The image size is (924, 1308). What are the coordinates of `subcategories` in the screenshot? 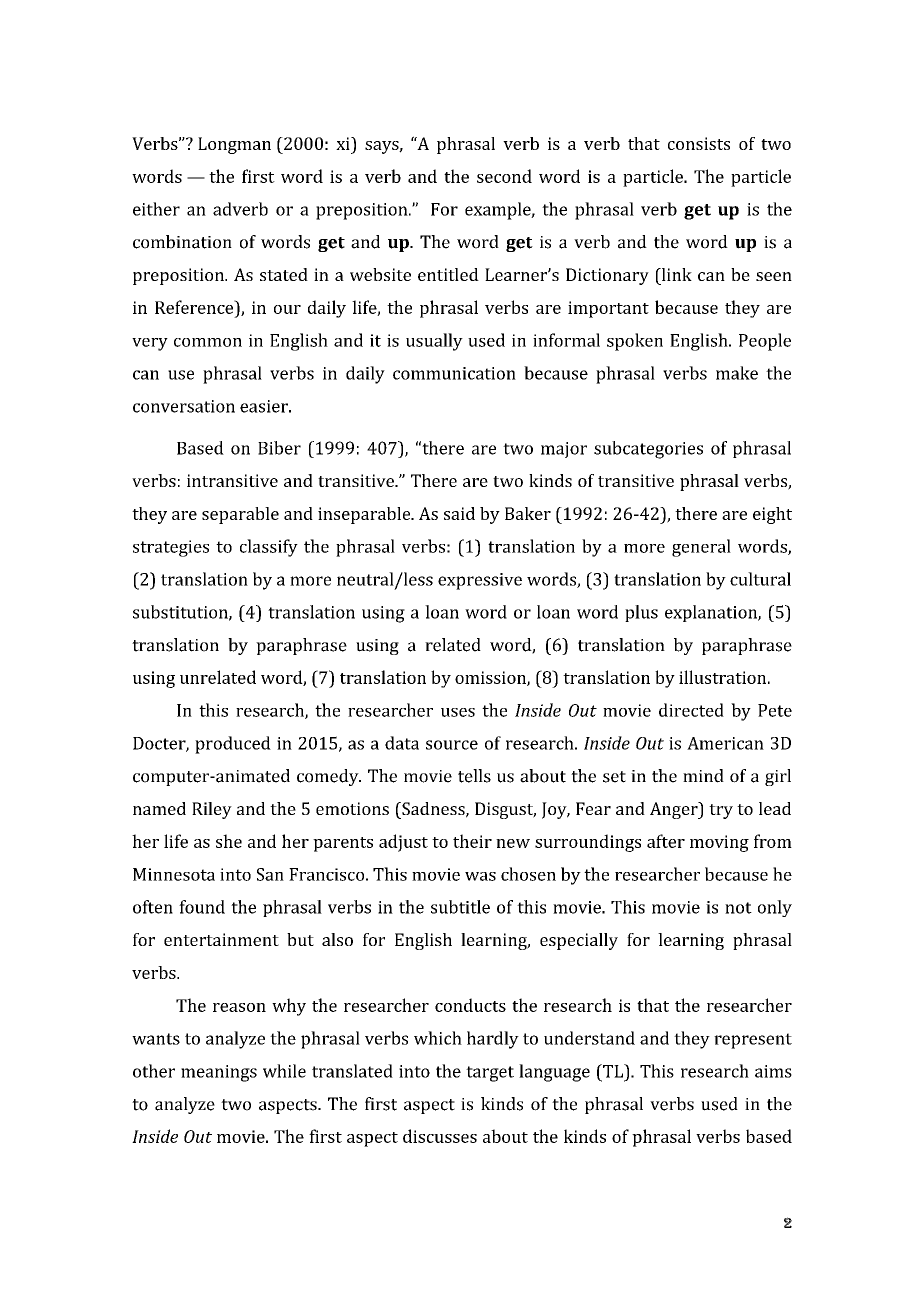 It's located at (648, 450).
